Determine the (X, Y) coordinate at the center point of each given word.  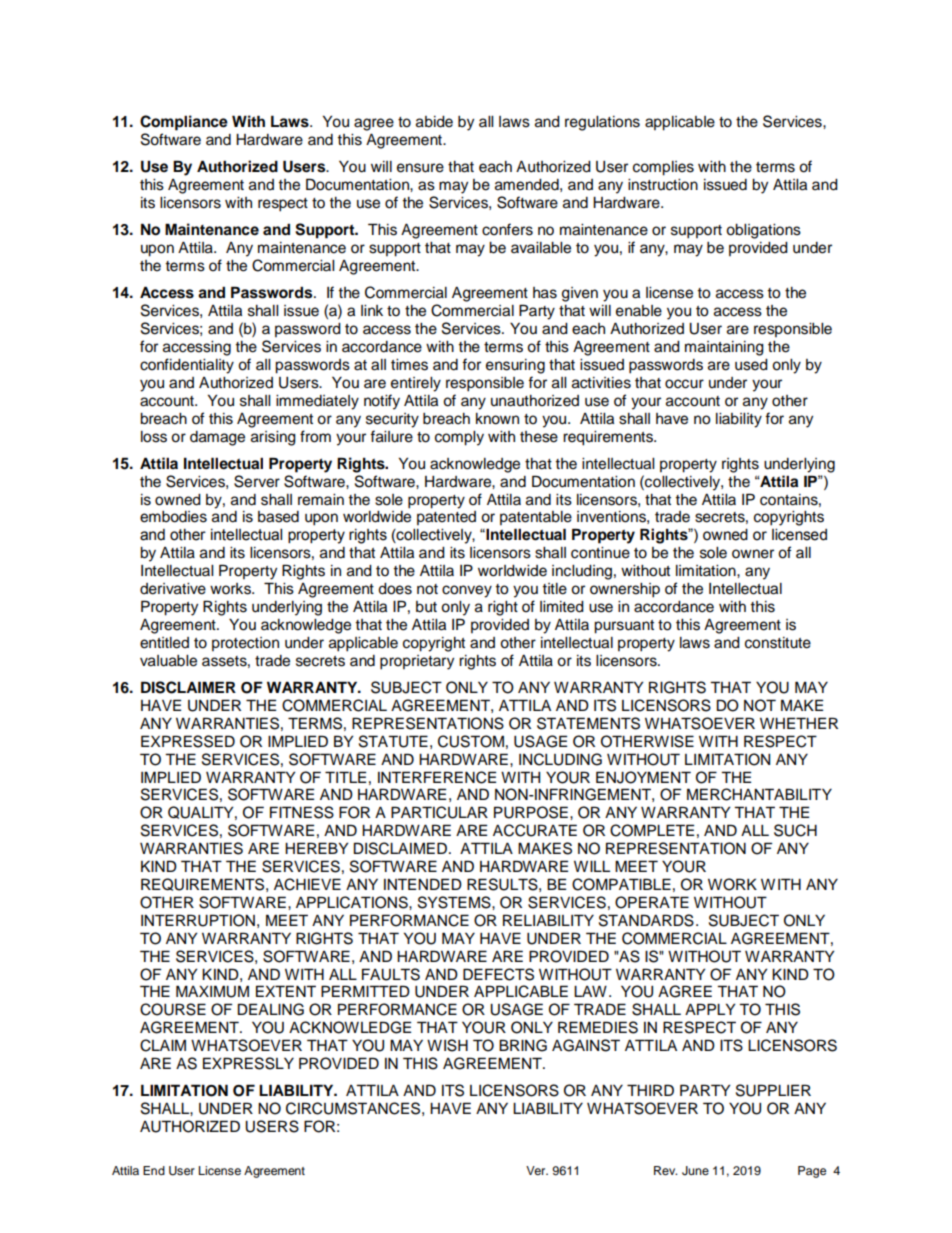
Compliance (184, 123)
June (695, 1171)
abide (434, 122)
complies (663, 168)
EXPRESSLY (248, 1063)
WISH (447, 1045)
